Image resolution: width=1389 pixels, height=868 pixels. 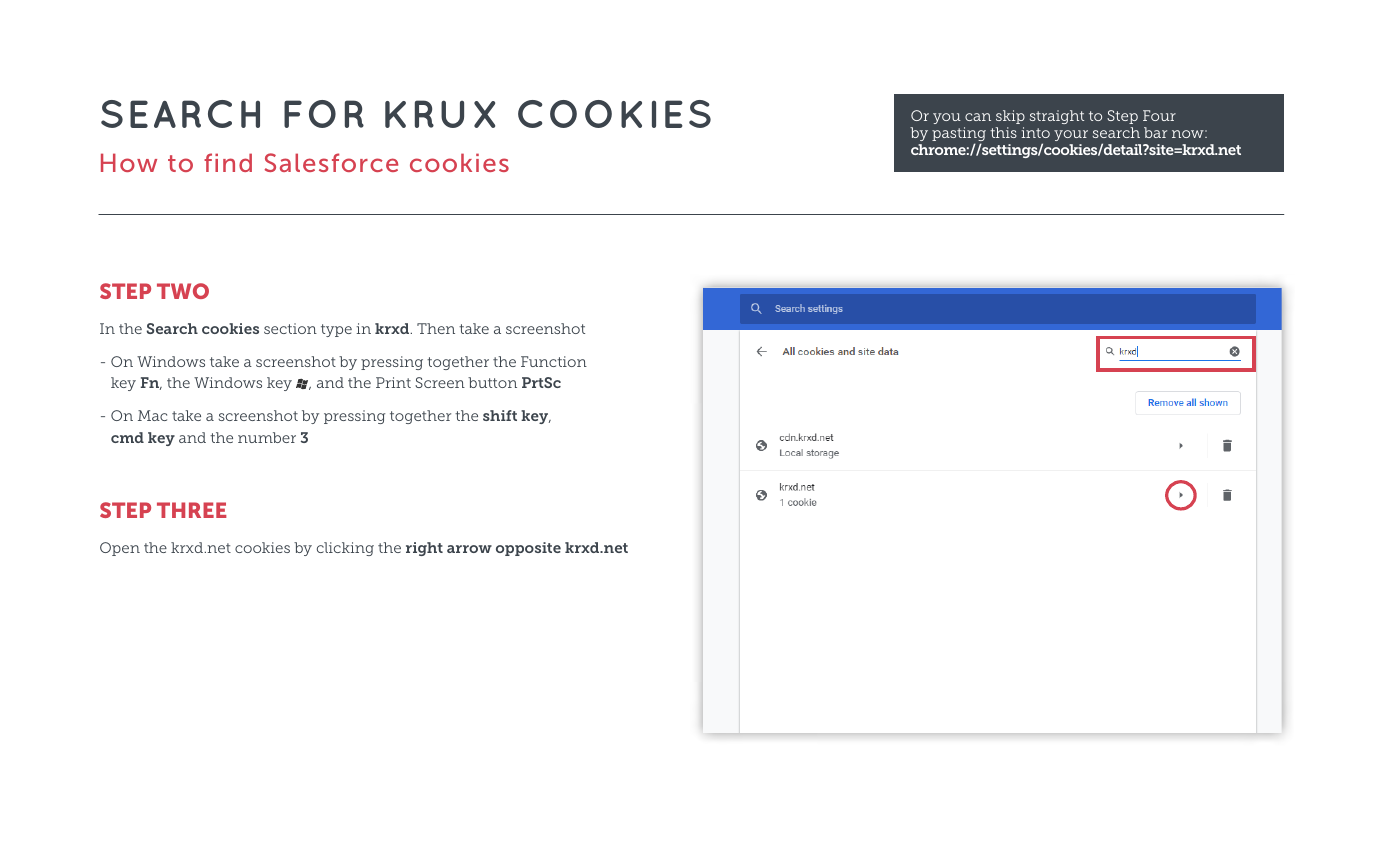 I want to click on Salesforce, so click(x=331, y=162).
